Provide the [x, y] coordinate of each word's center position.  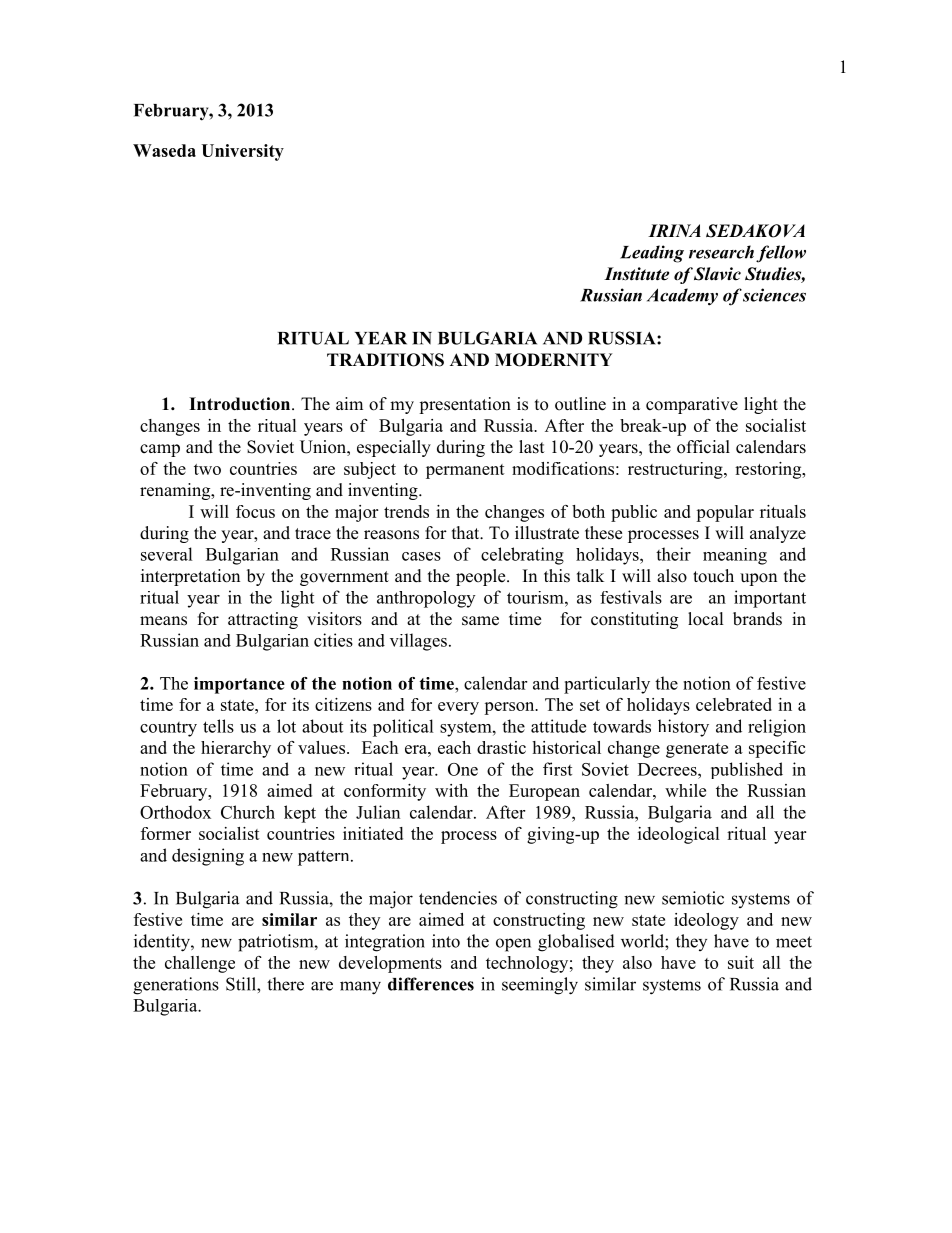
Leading [652, 254]
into [446, 941]
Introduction [241, 404]
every [458, 708]
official [703, 447]
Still [242, 984]
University [242, 152]
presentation [465, 405]
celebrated [734, 704]
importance [239, 685]
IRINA [674, 230]
